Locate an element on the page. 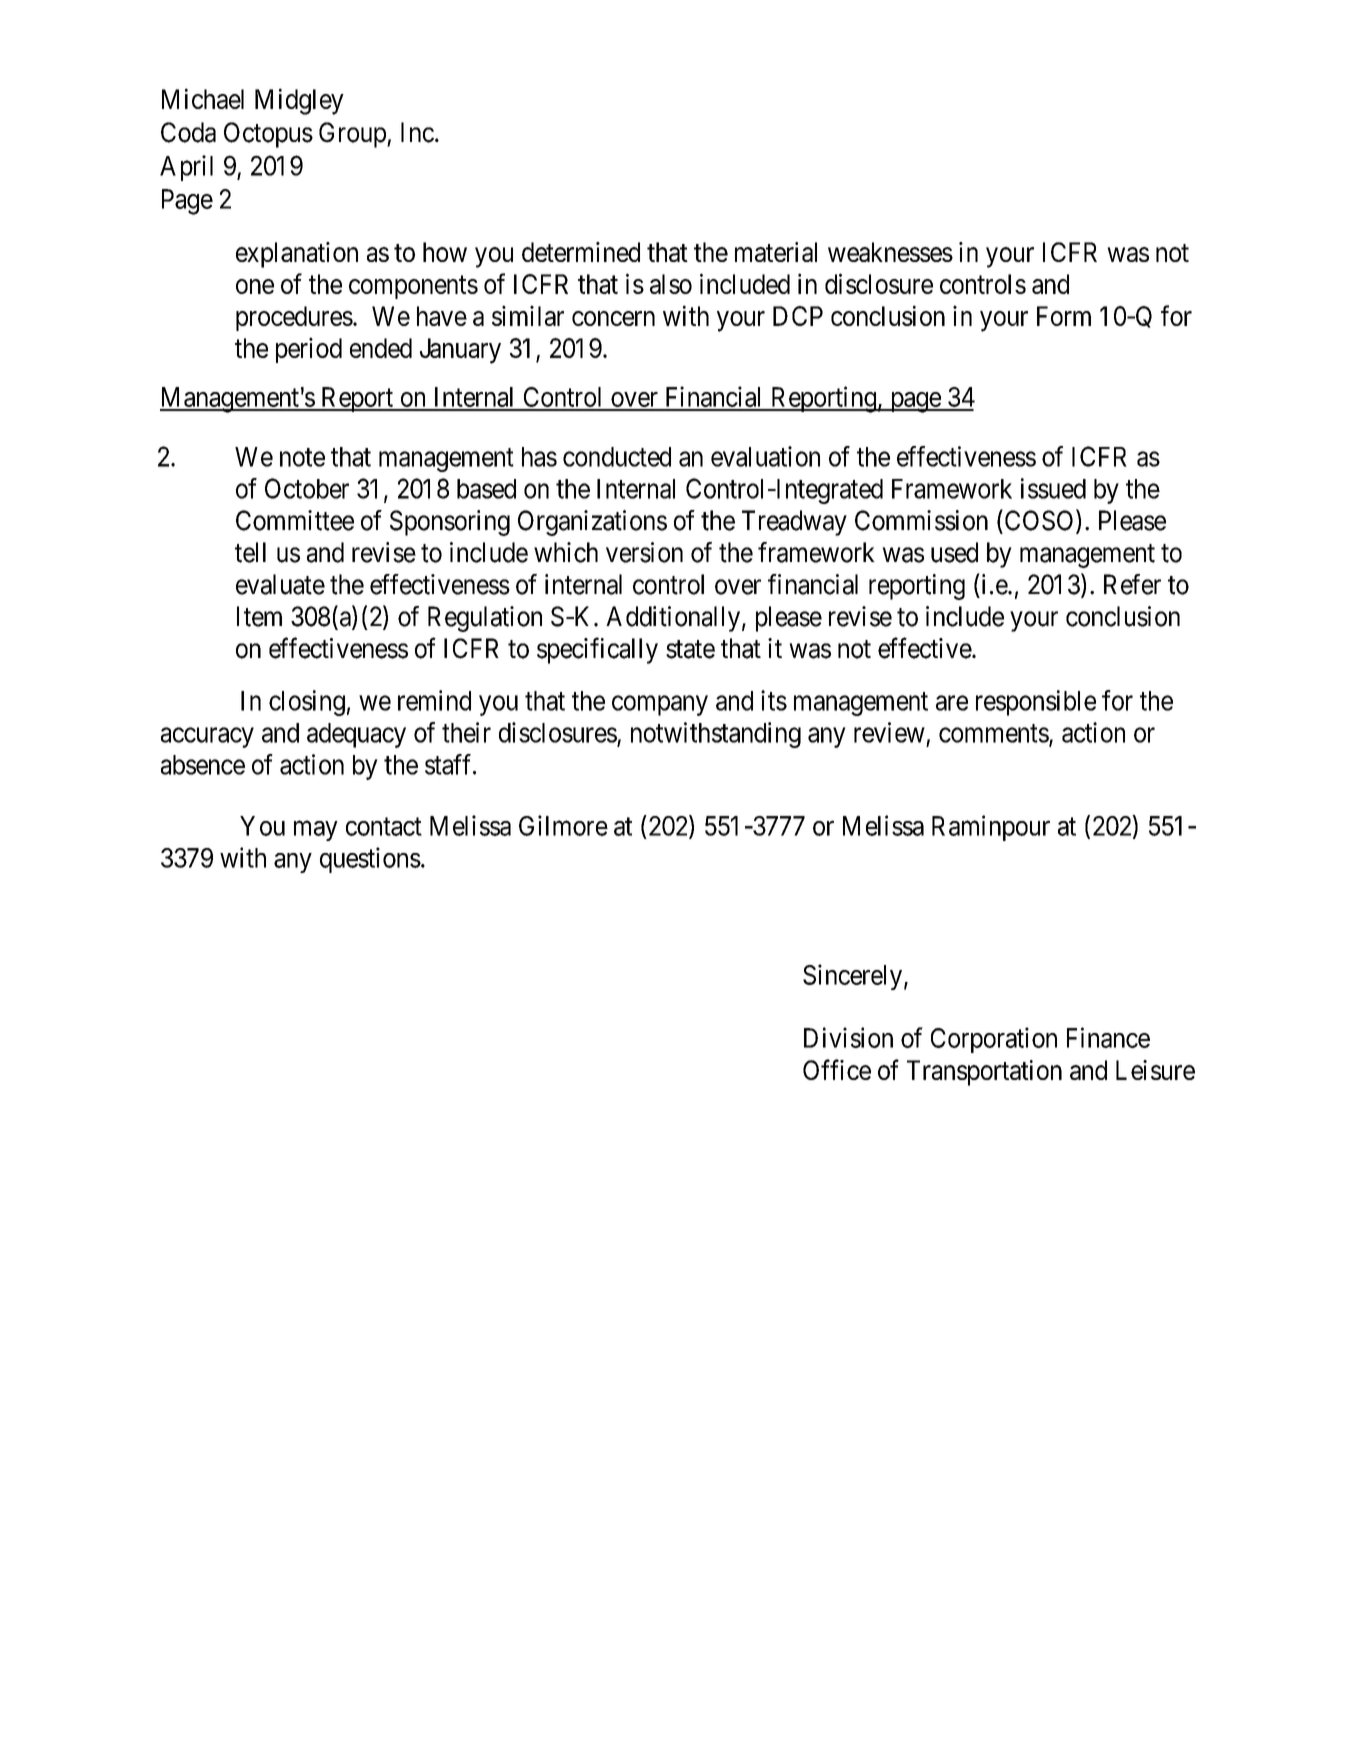 This page has width=1358, height=1758. conducted is located at coordinates (617, 457).
